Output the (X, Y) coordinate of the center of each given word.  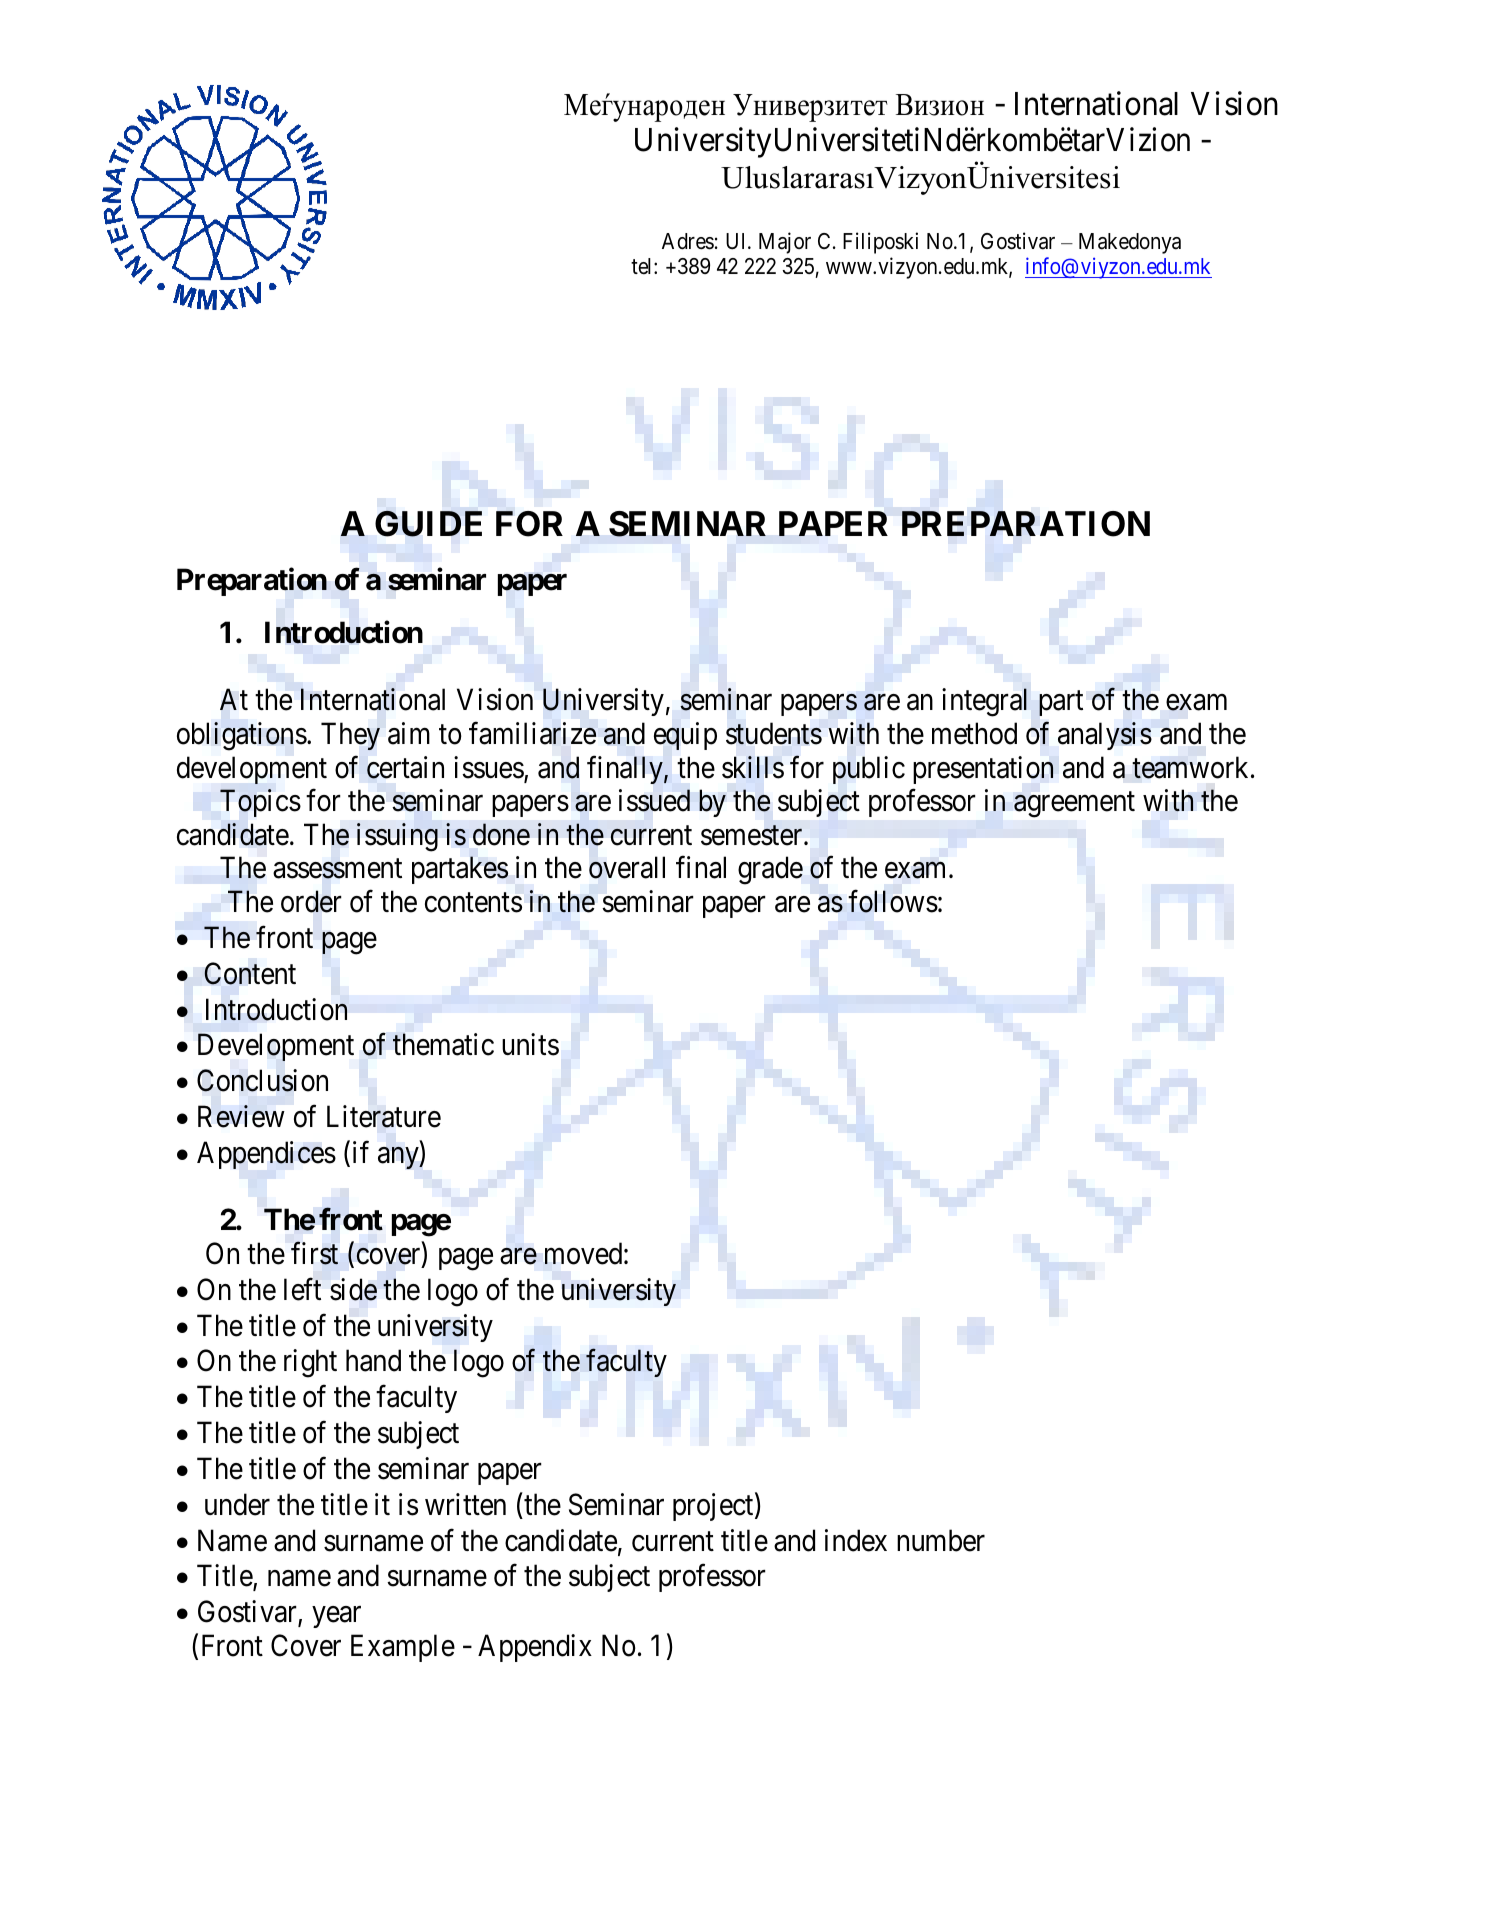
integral (984, 702)
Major (785, 243)
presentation (983, 770)
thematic (443, 1044)
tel (643, 266)
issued (654, 800)
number (941, 1540)
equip (685, 736)
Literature (384, 1116)
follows (893, 901)
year (337, 1617)
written (465, 1504)
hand (373, 1360)
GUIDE (428, 524)
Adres (688, 241)
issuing (397, 837)
